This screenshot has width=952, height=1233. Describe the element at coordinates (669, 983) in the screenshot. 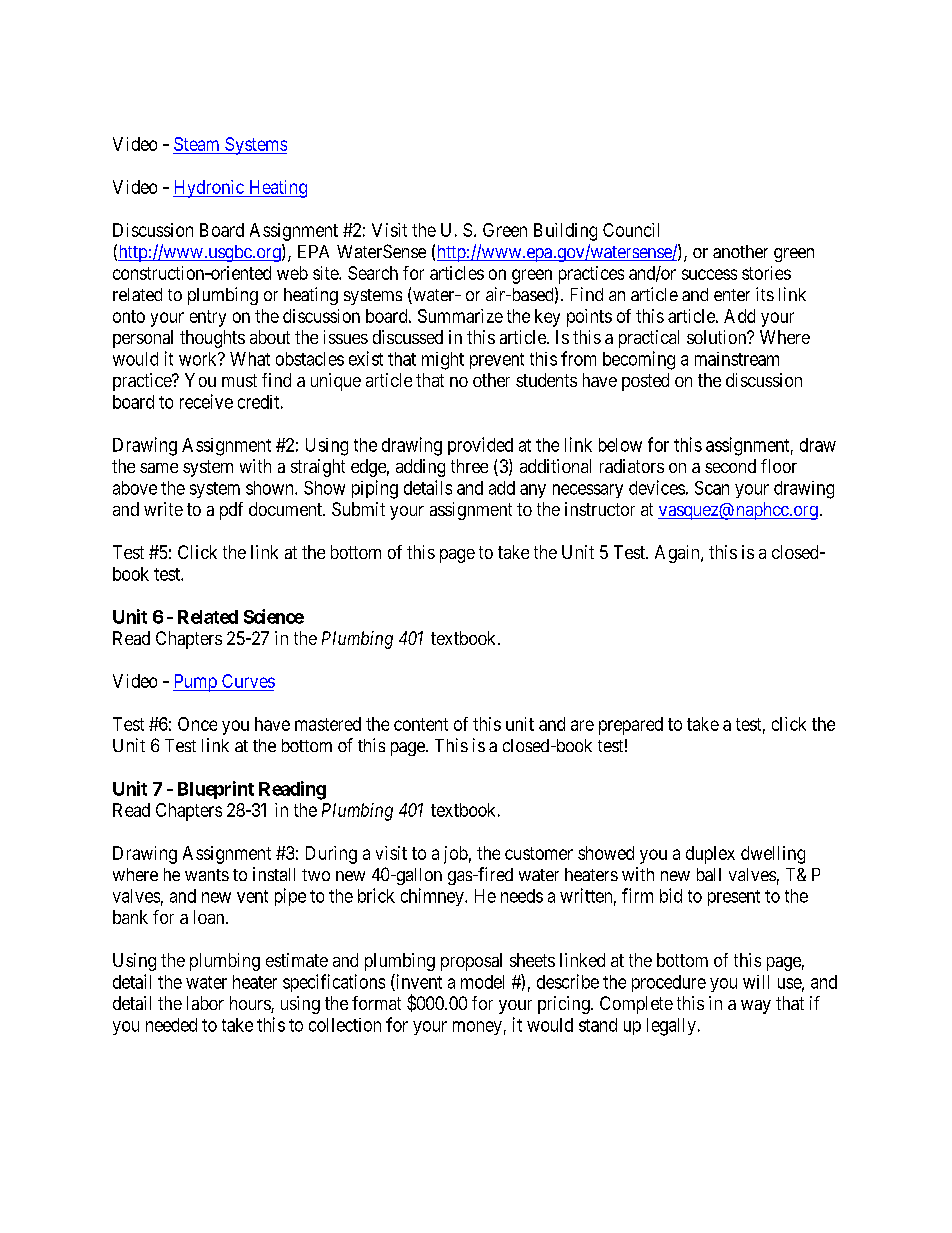

I see `procedure` at that location.
